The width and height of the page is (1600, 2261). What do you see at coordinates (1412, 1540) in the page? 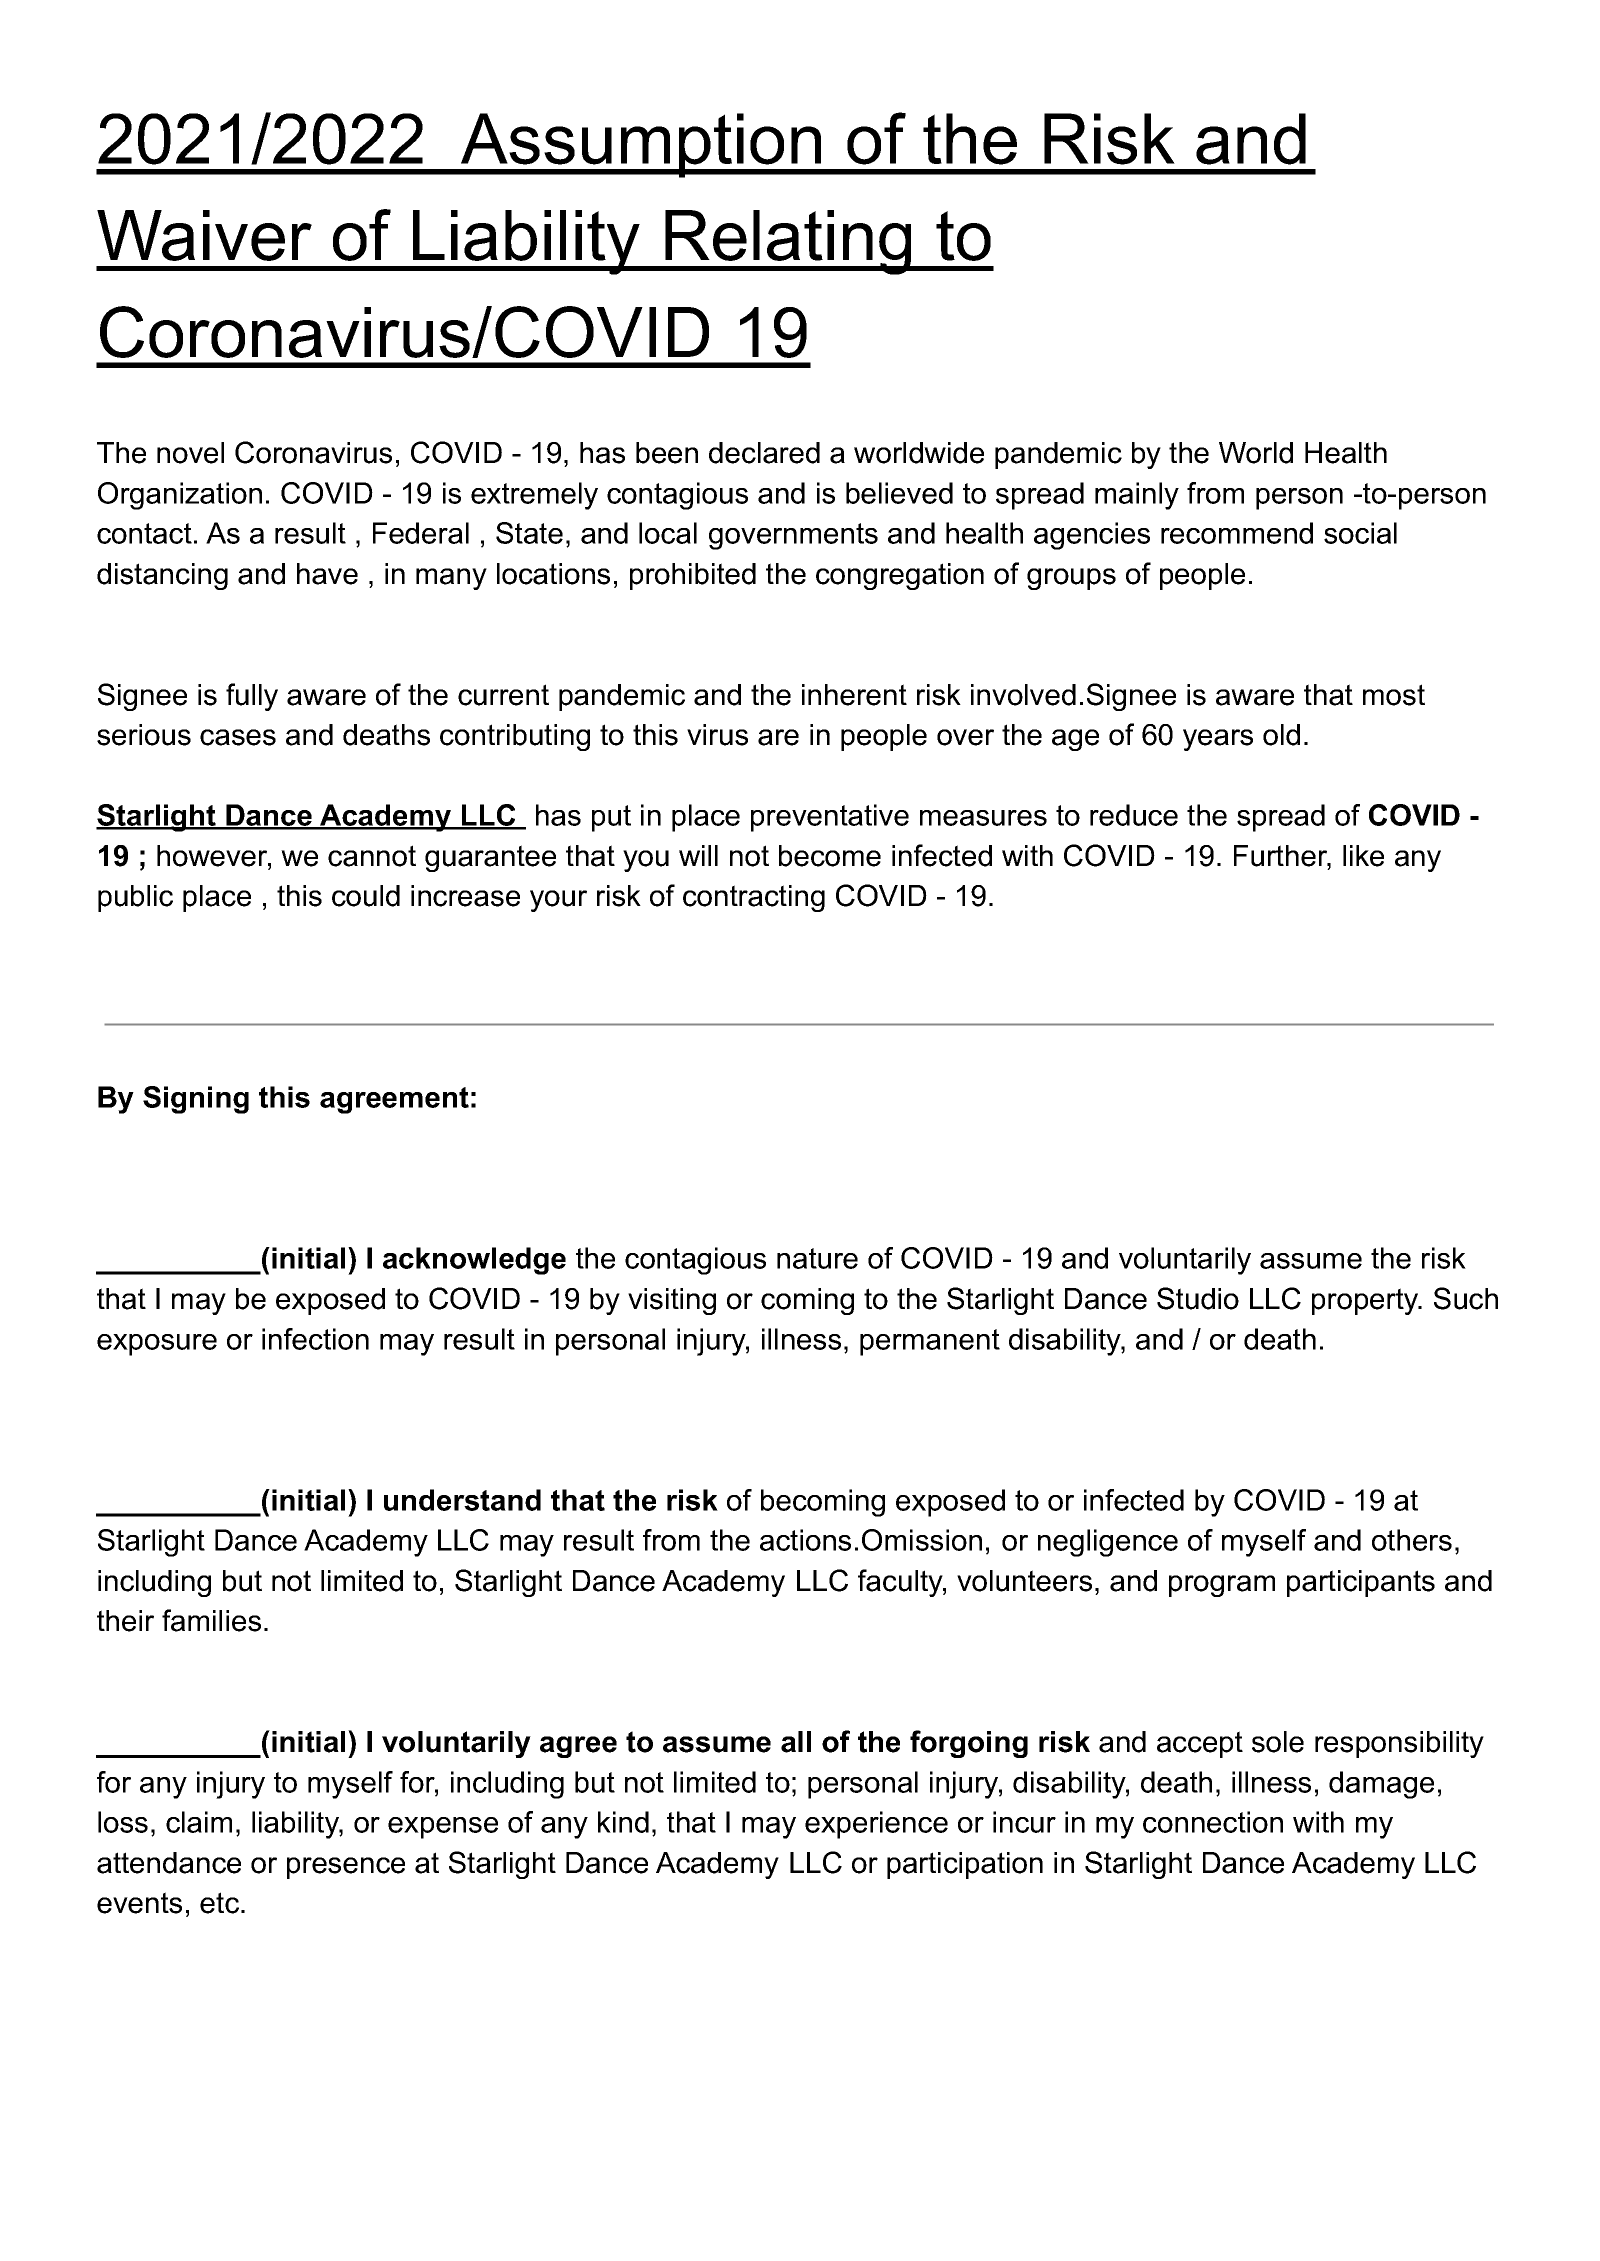
I see `others` at bounding box center [1412, 1540].
